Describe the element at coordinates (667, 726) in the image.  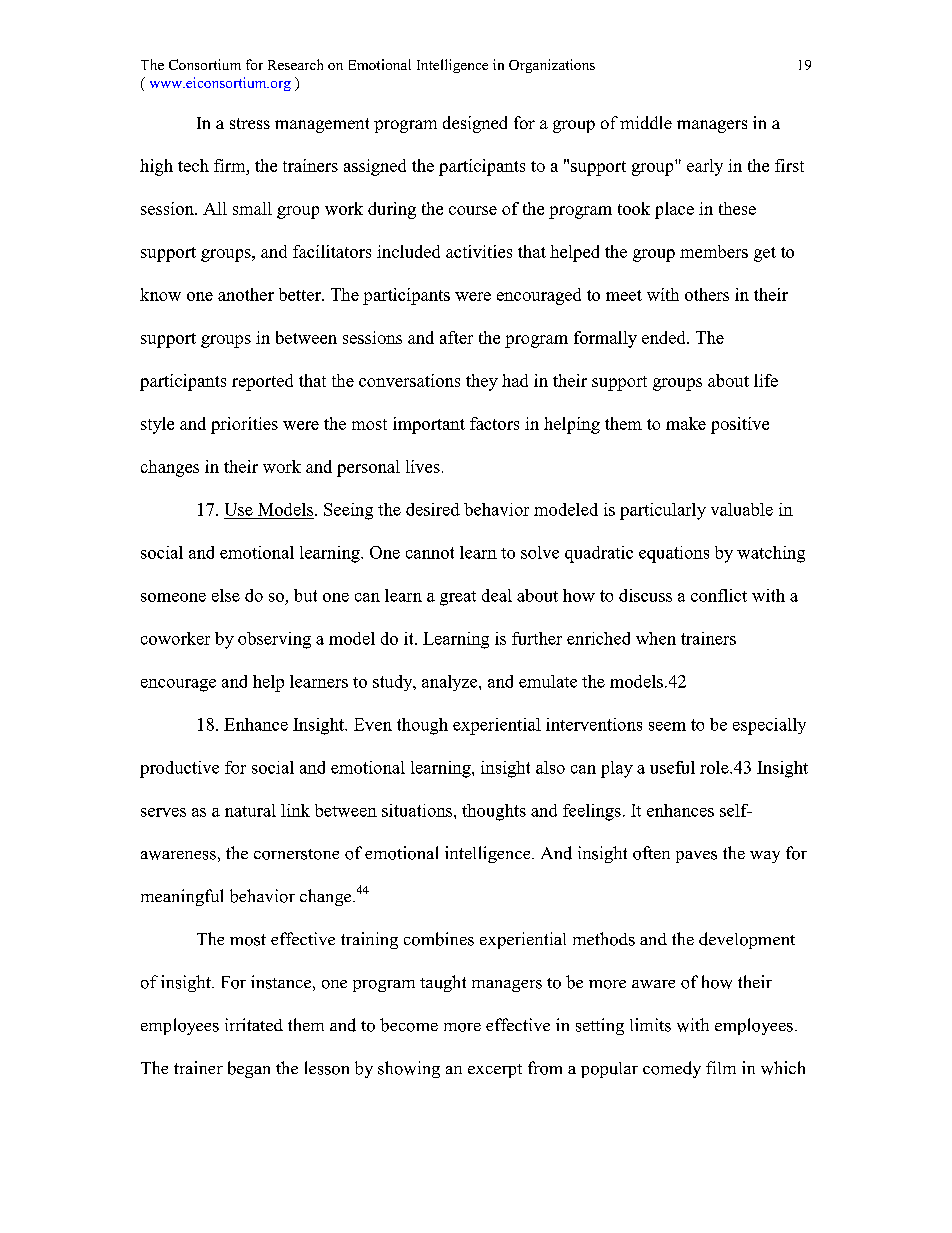
I see `seem` at that location.
